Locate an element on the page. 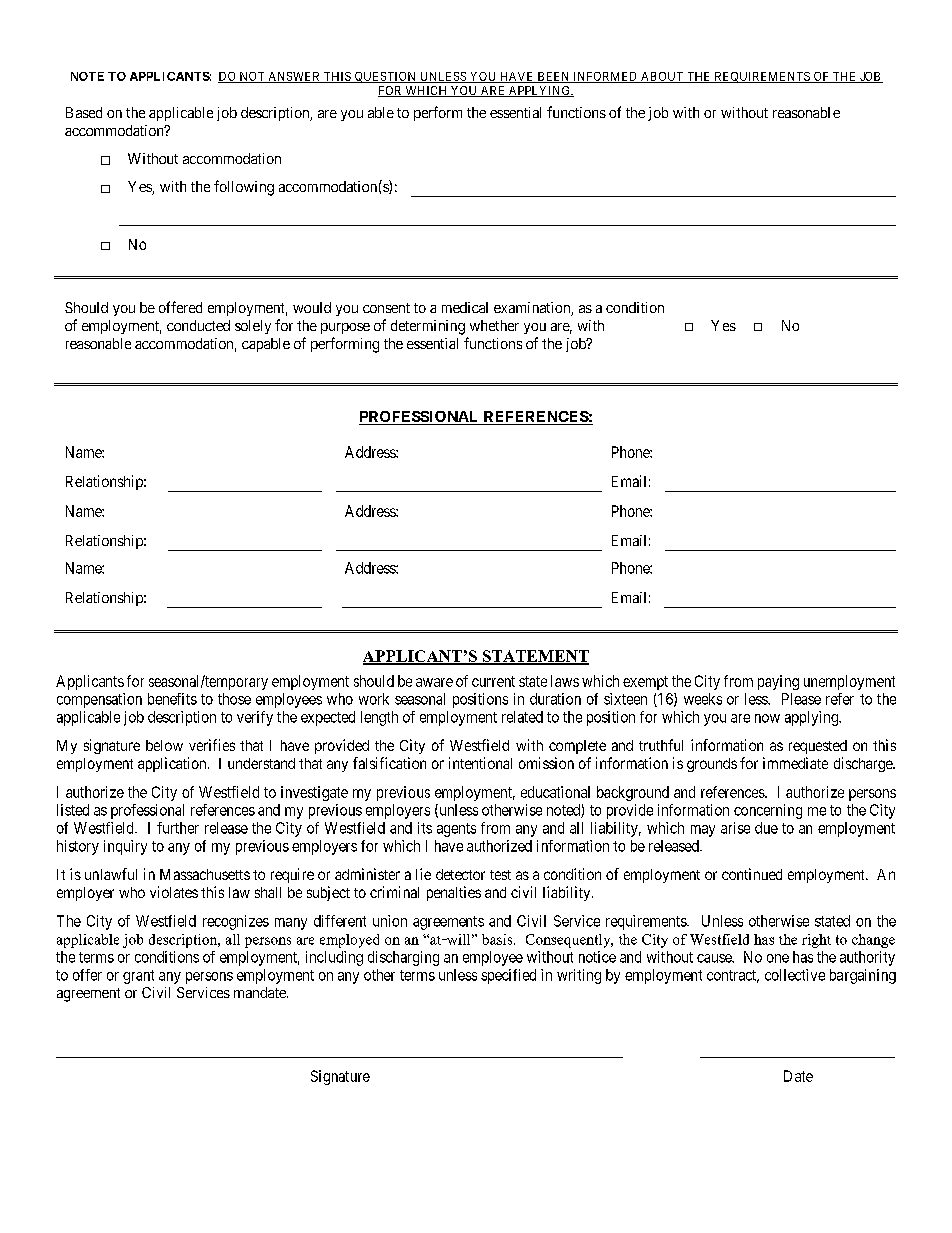  Based is located at coordinates (84, 112).
